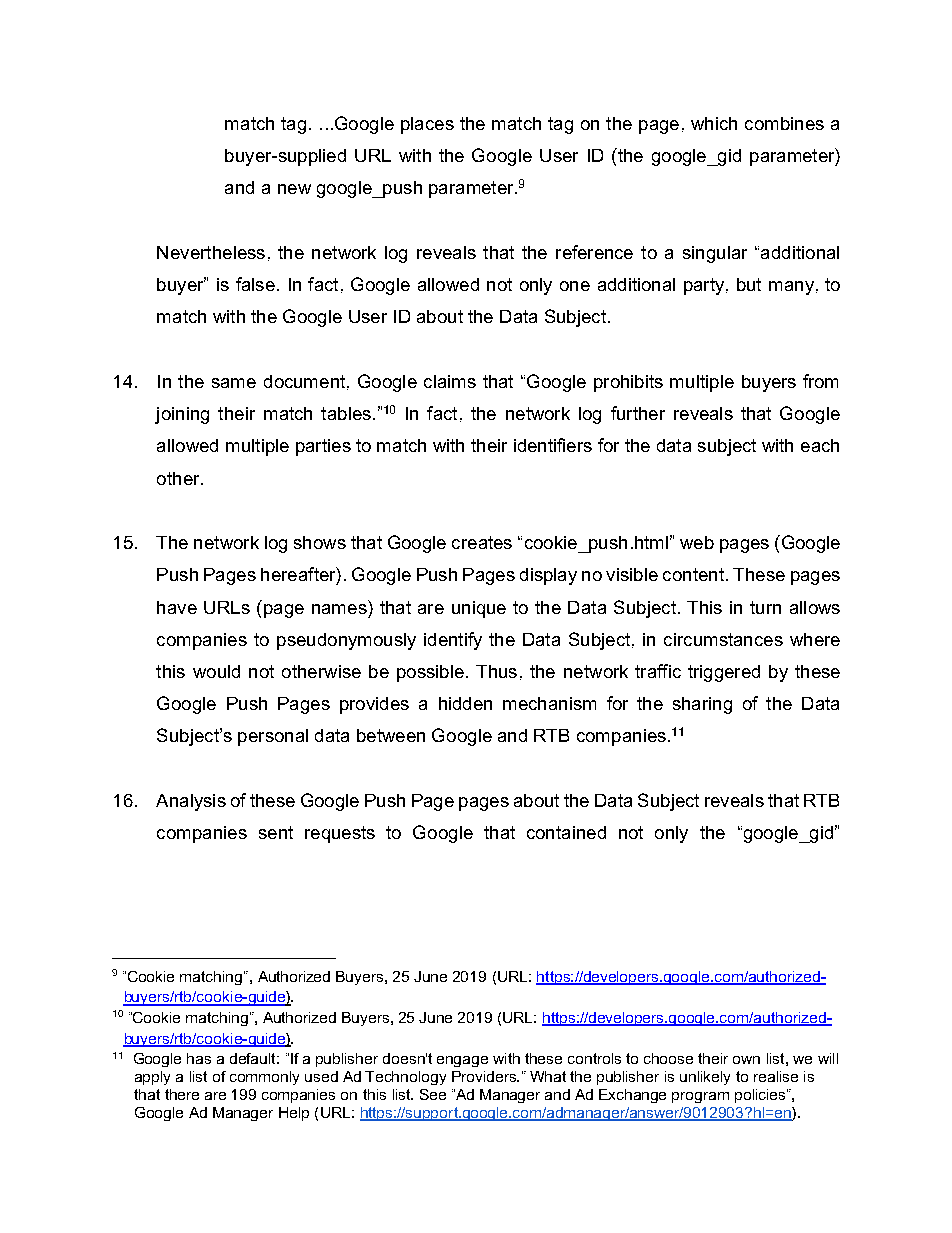 This screenshot has height=1233, width=952. I want to click on has, so click(199, 1058).
